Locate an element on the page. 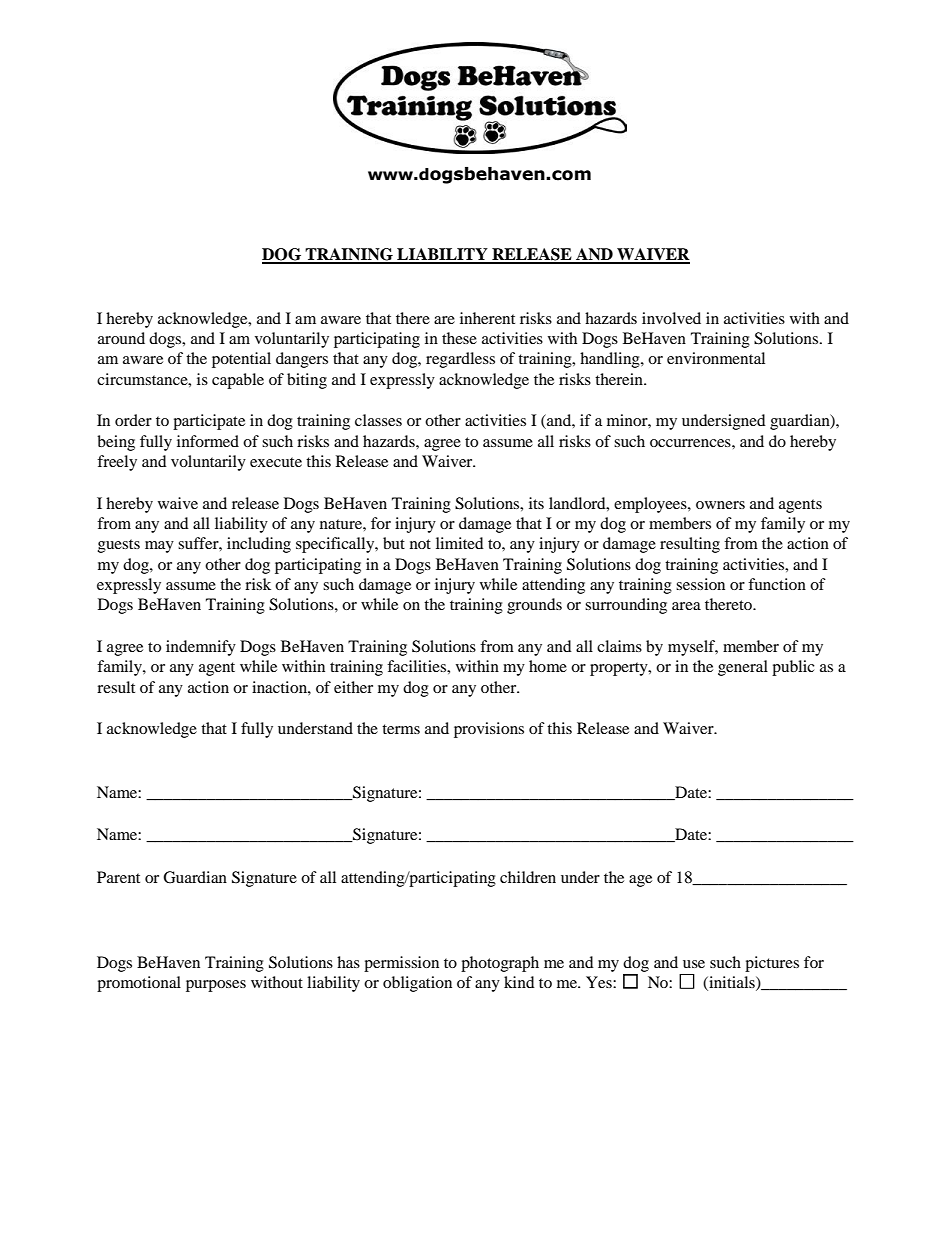  either is located at coordinates (353, 687).
